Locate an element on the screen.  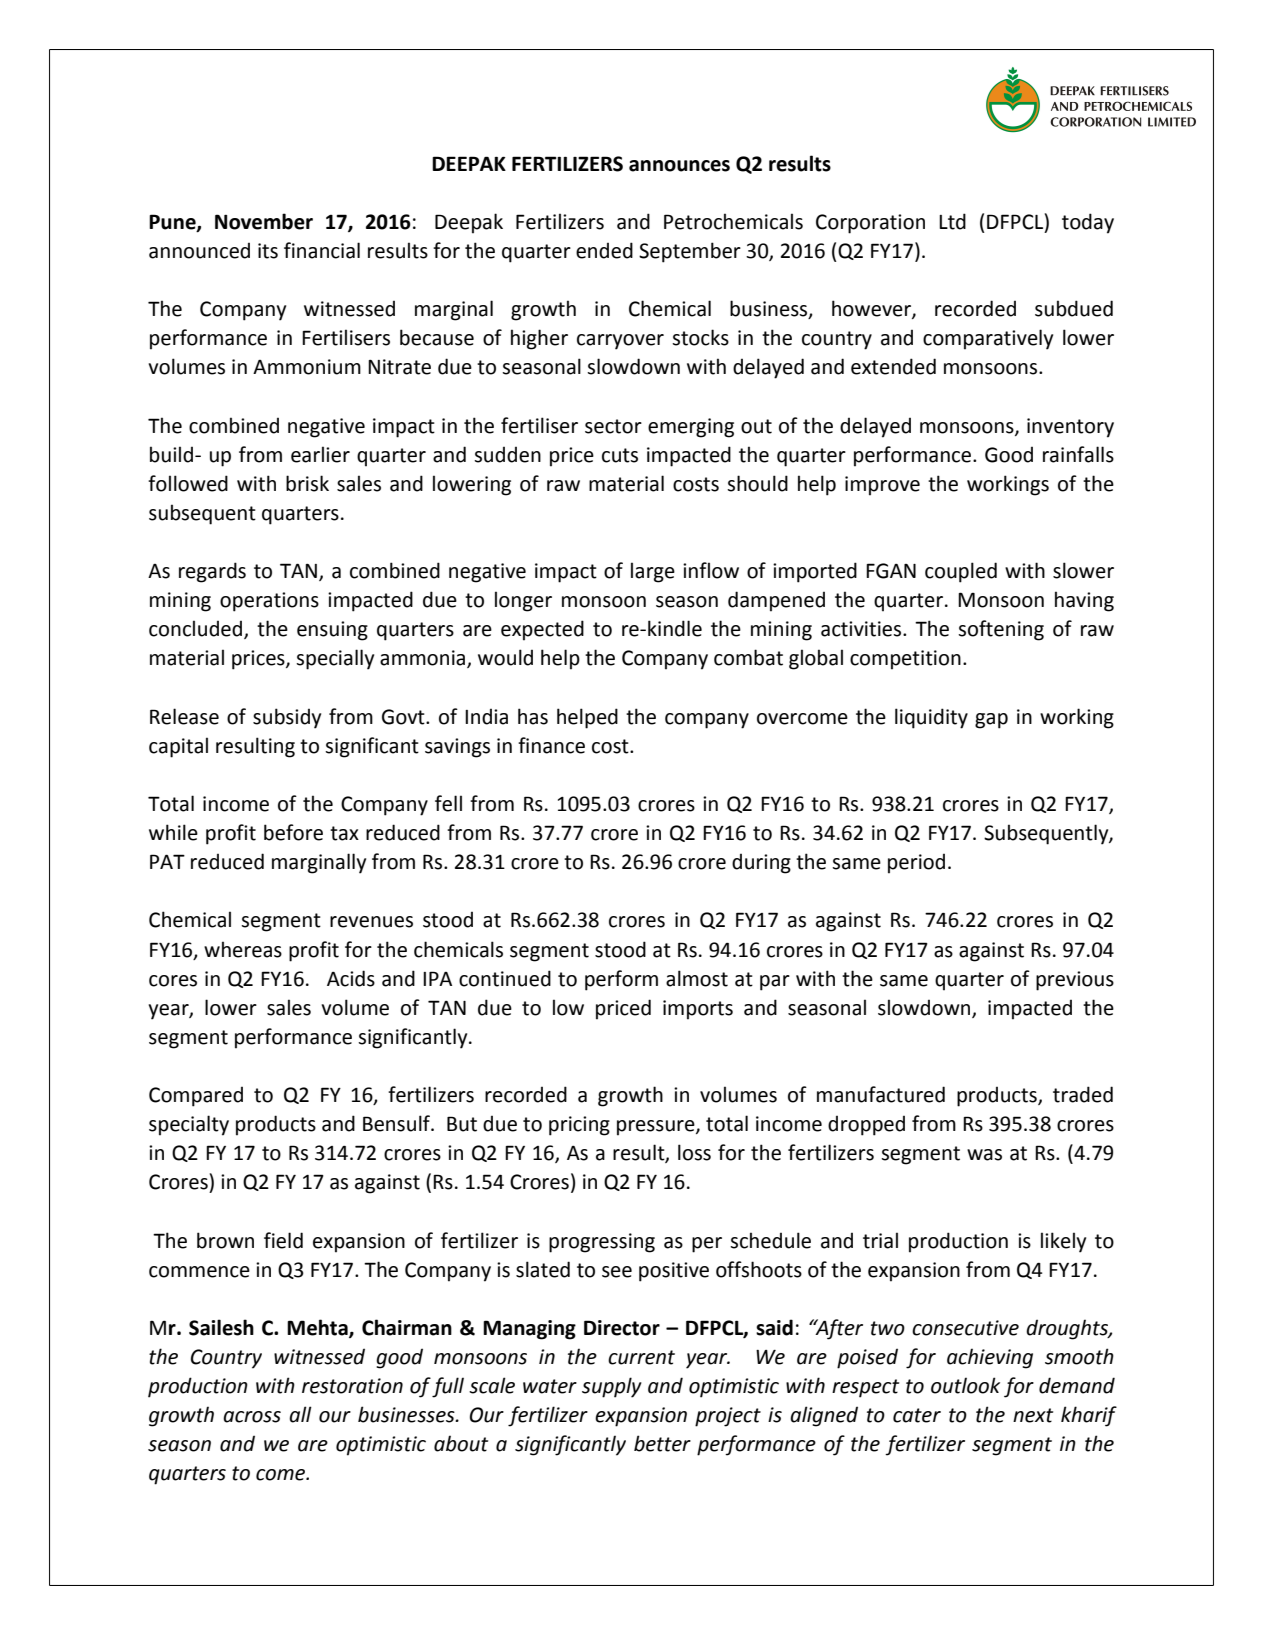
large is located at coordinates (653, 572).
